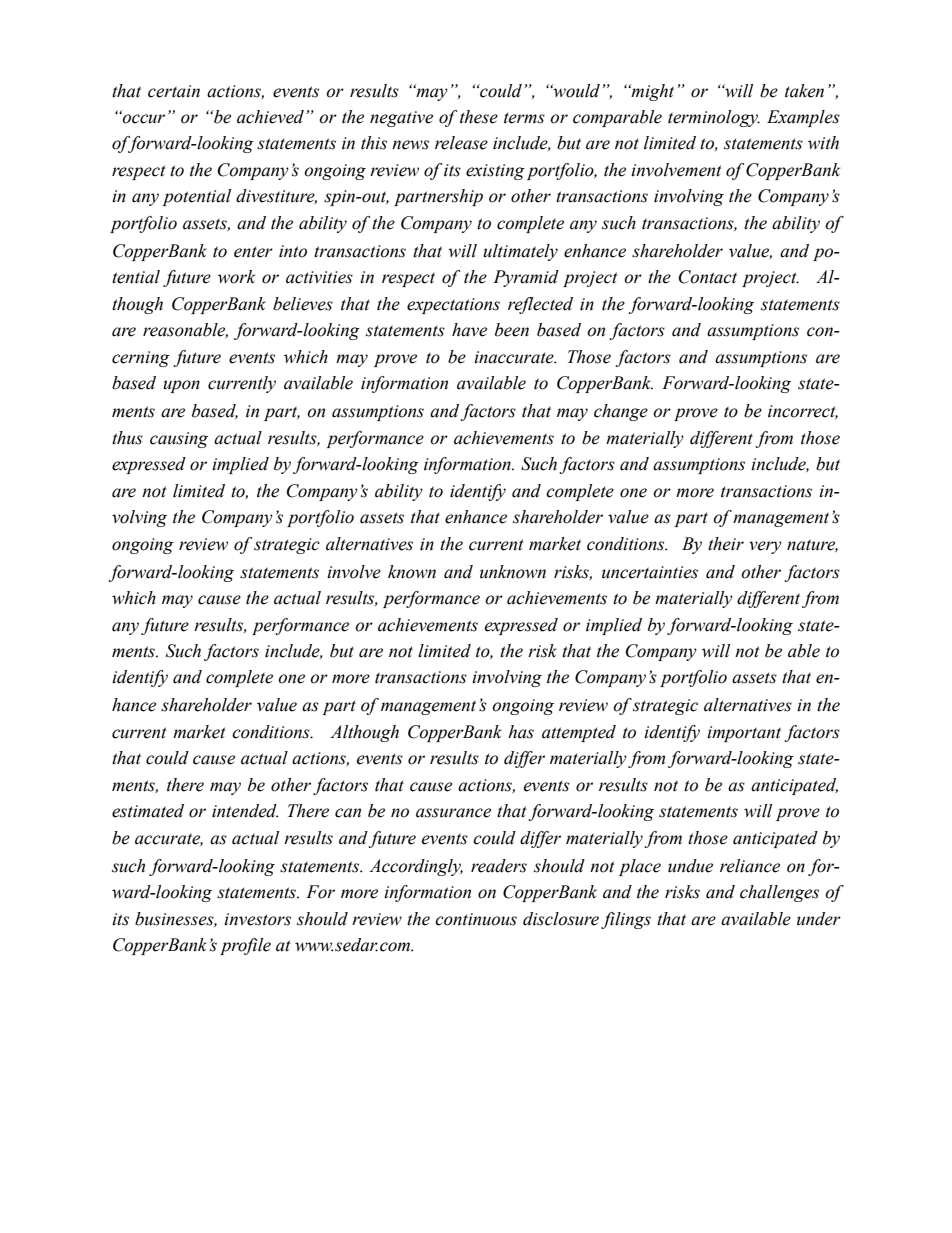 This screenshot has height=1233, width=952. Describe the element at coordinates (257, 919) in the screenshot. I see `investors` at that location.
